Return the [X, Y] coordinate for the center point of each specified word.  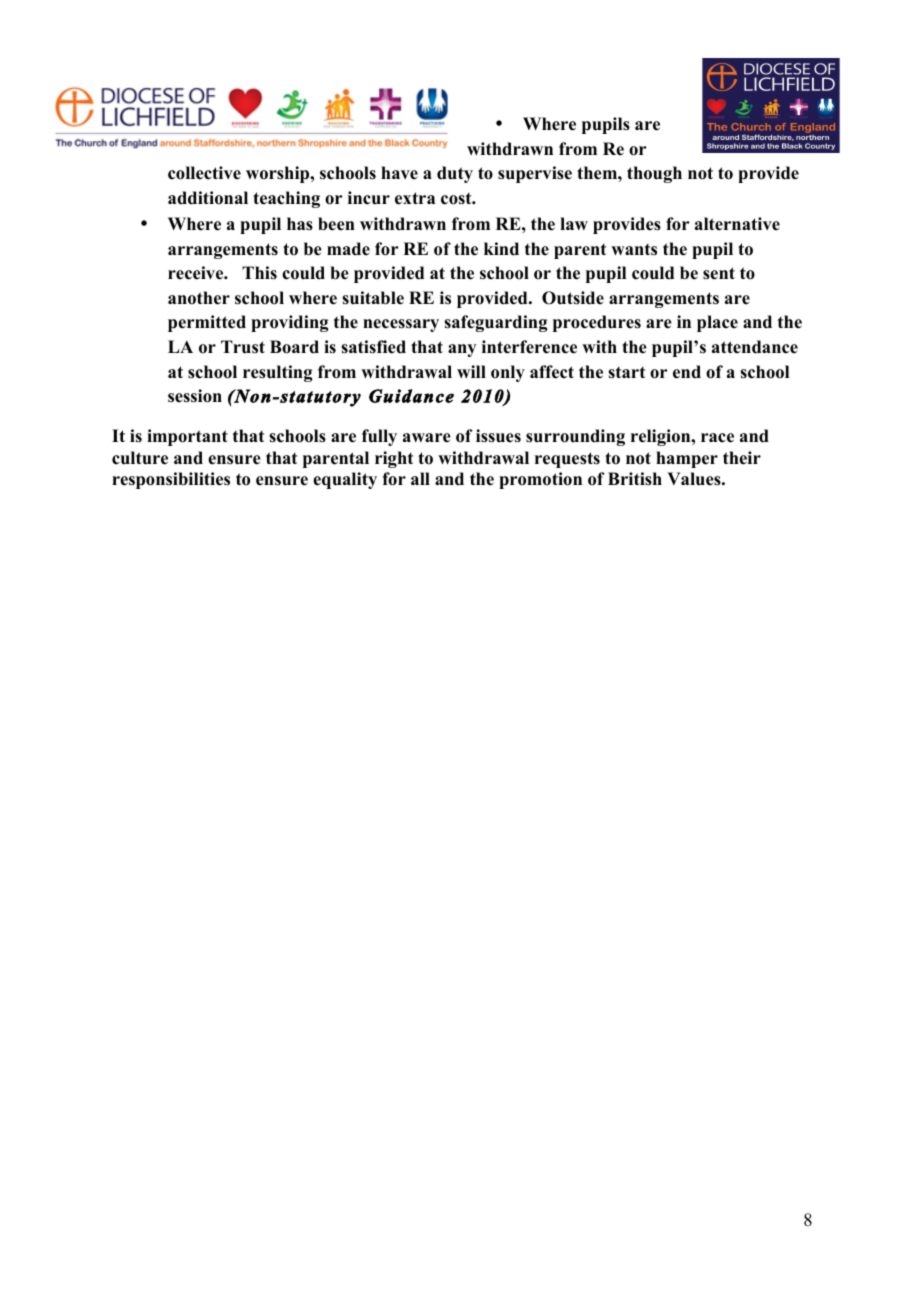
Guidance [411, 396]
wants [634, 250]
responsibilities [171, 480]
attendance [755, 347]
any [462, 350]
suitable [373, 298]
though [654, 174]
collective [204, 173]
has [300, 224]
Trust [243, 347]
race [717, 438]
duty [455, 174]
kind [501, 249]
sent [719, 273]
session [195, 396]
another [199, 298]
